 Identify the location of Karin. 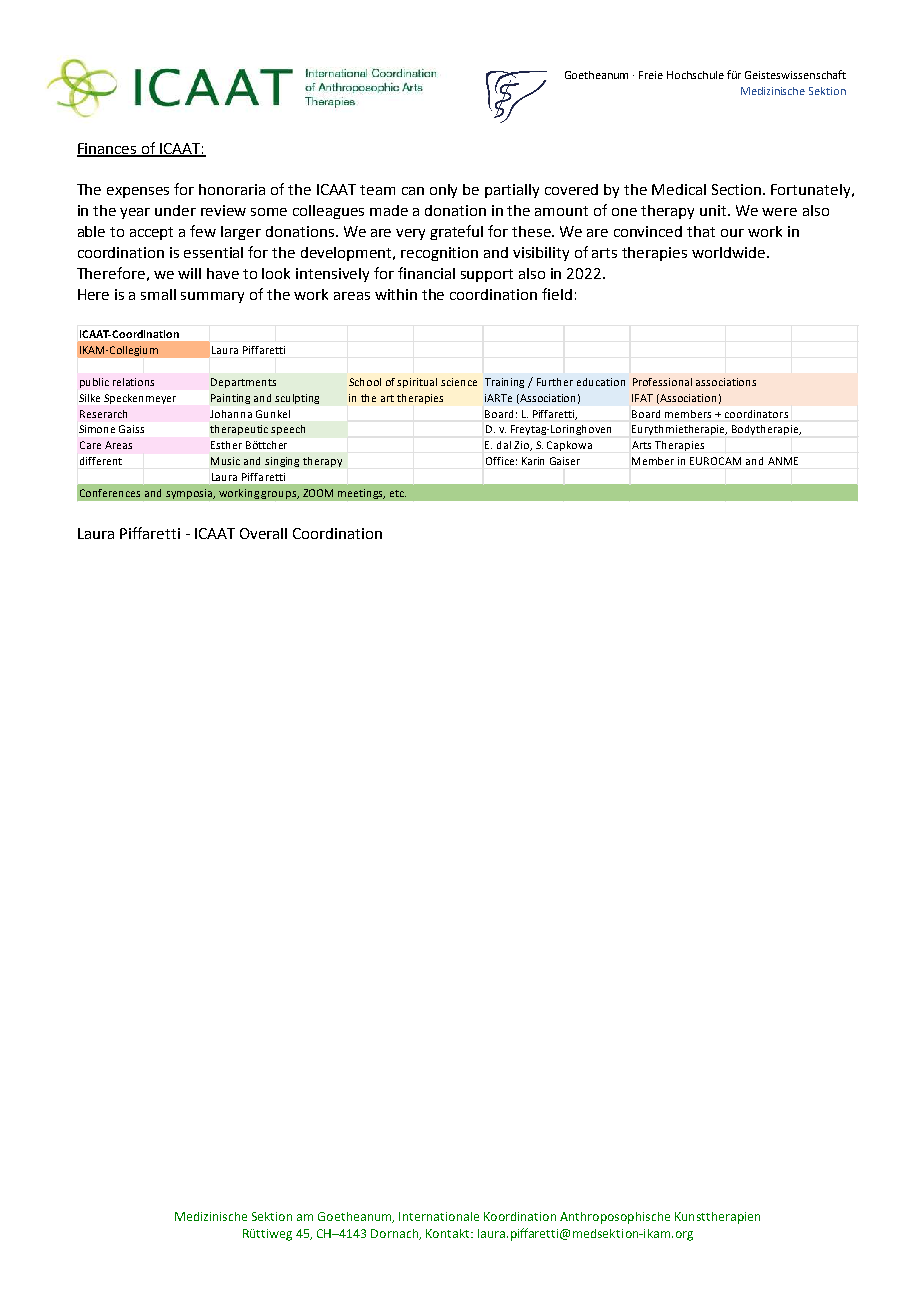
(533, 461).
